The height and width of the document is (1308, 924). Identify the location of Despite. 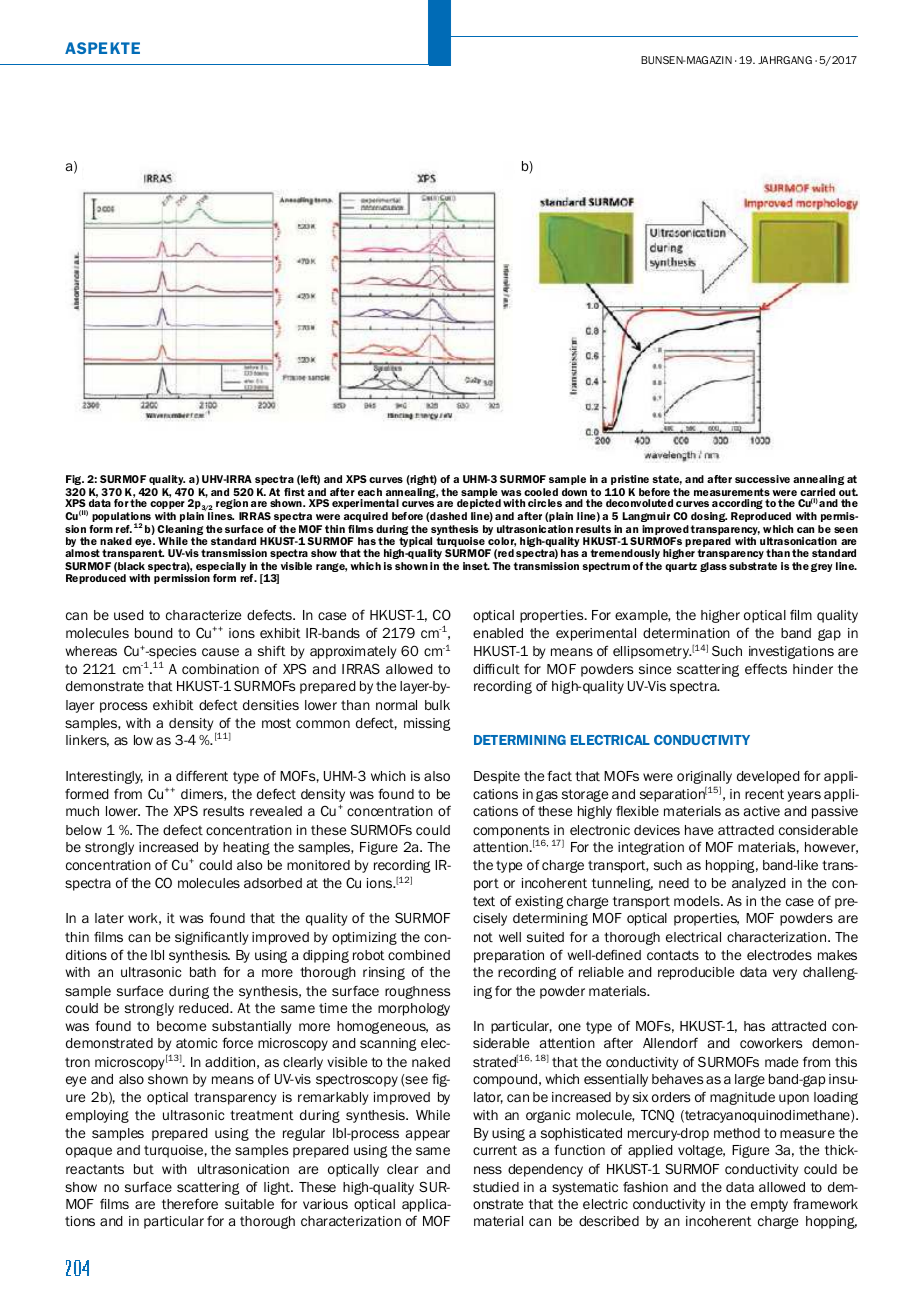
(497, 777).
